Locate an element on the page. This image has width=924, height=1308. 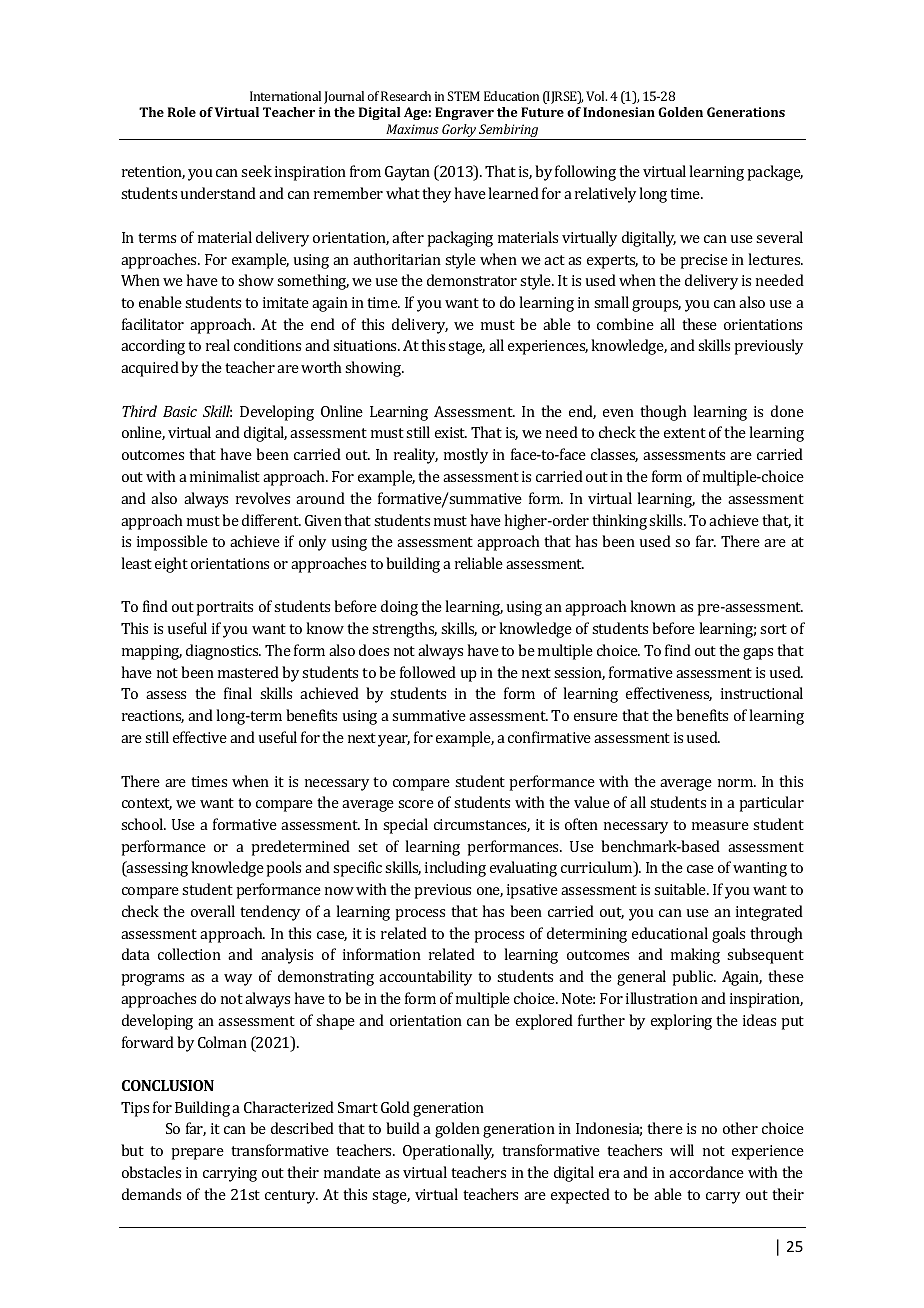
STEM is located at coordinates (463, 96).
